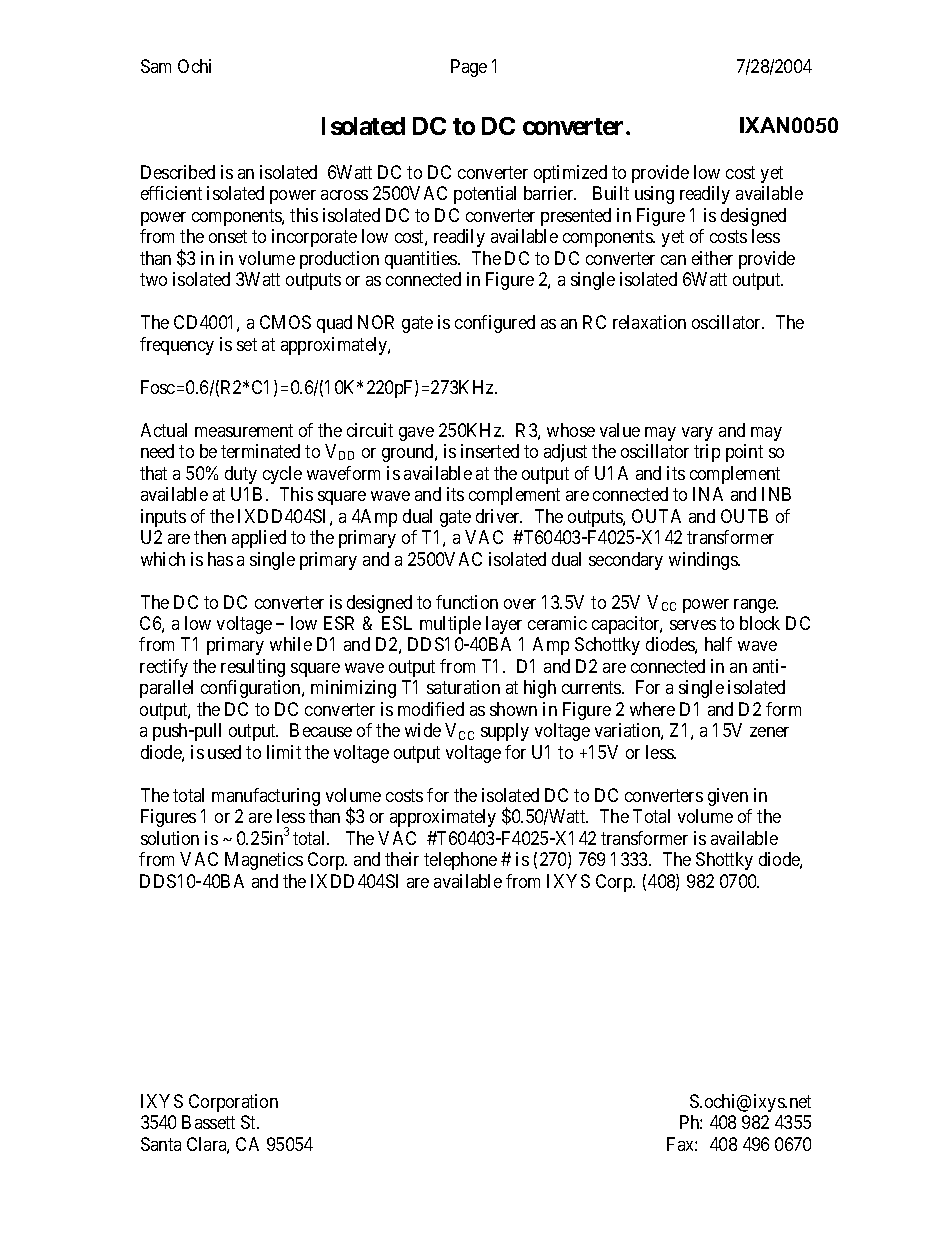  What do you see at coordinates (402, 859) in the screenshot?
I see `their` at bounding box center [402, 859].
